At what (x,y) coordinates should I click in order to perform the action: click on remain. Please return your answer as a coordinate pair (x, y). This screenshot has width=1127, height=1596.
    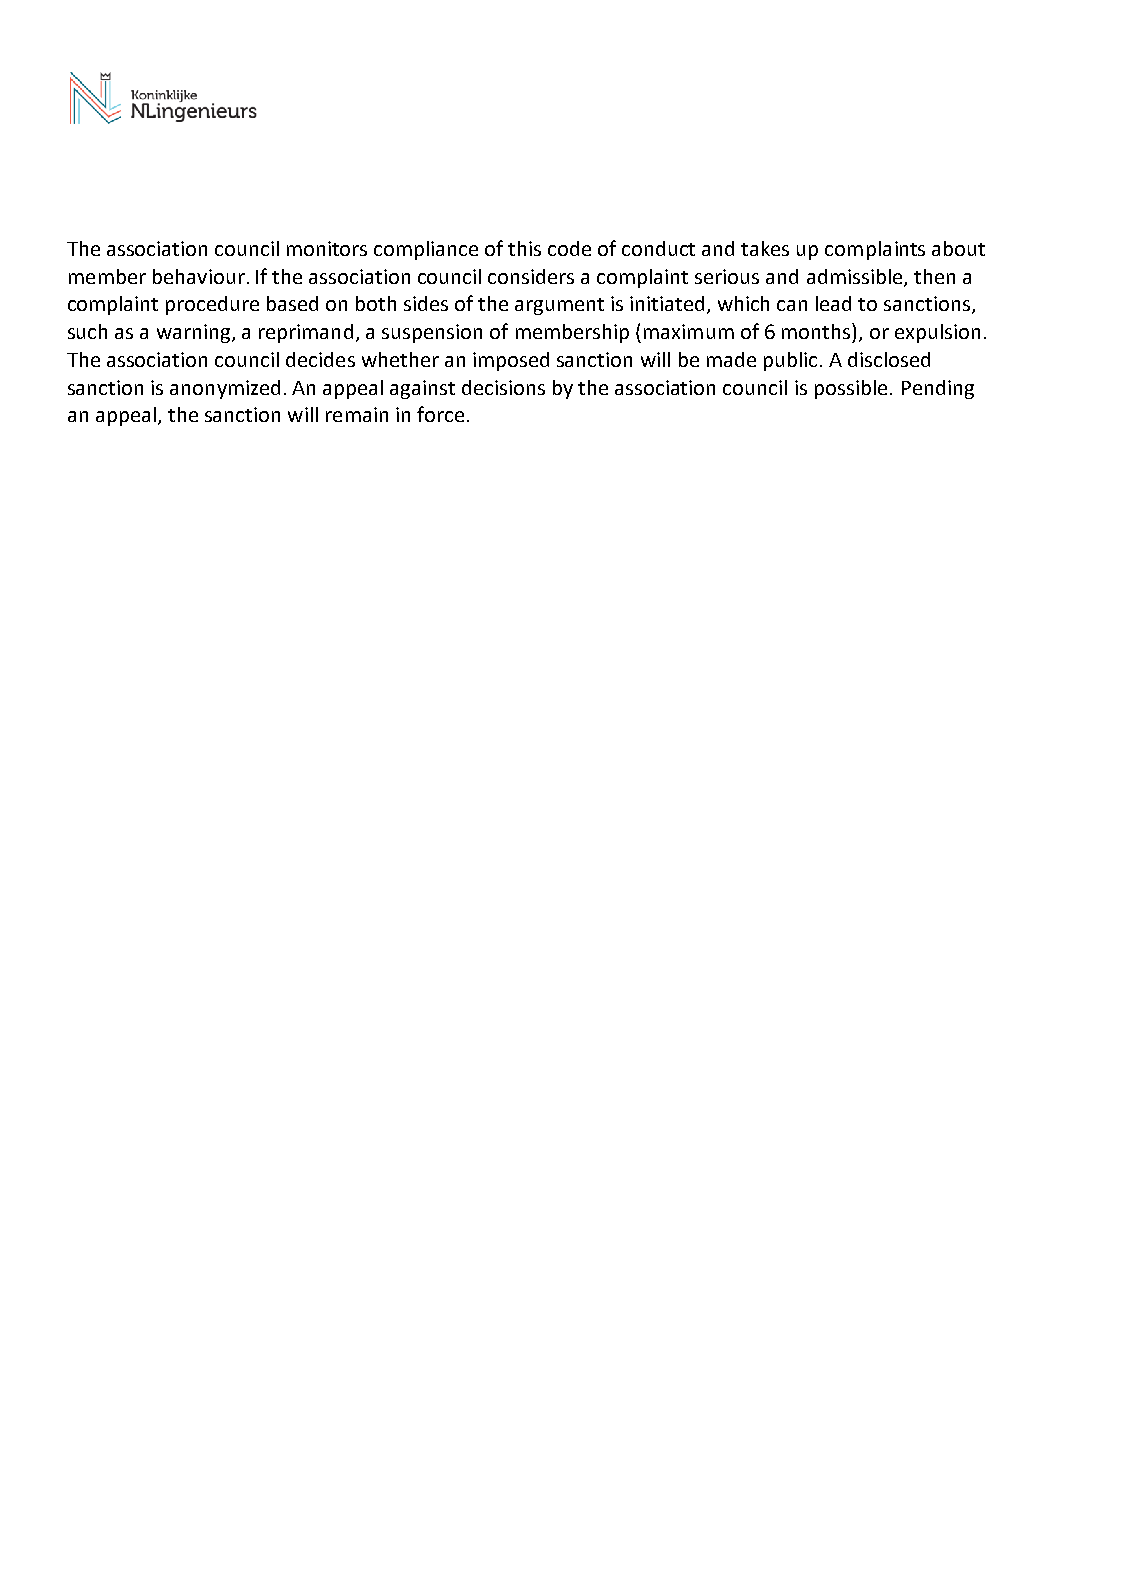
    Looking at the image, I should click on (357, 414).
